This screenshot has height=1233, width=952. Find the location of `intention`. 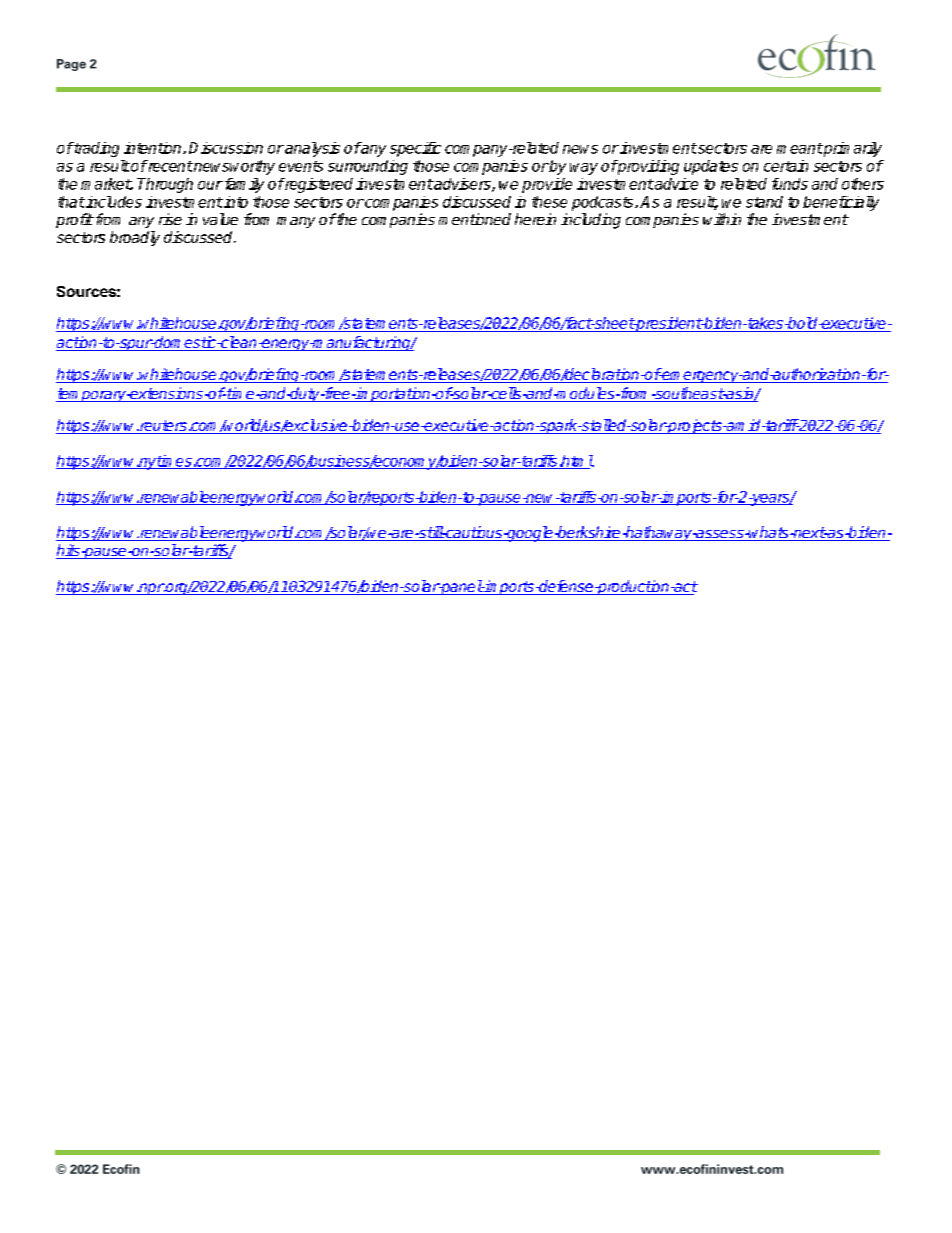

intention is located at coordinates (154, 148).
